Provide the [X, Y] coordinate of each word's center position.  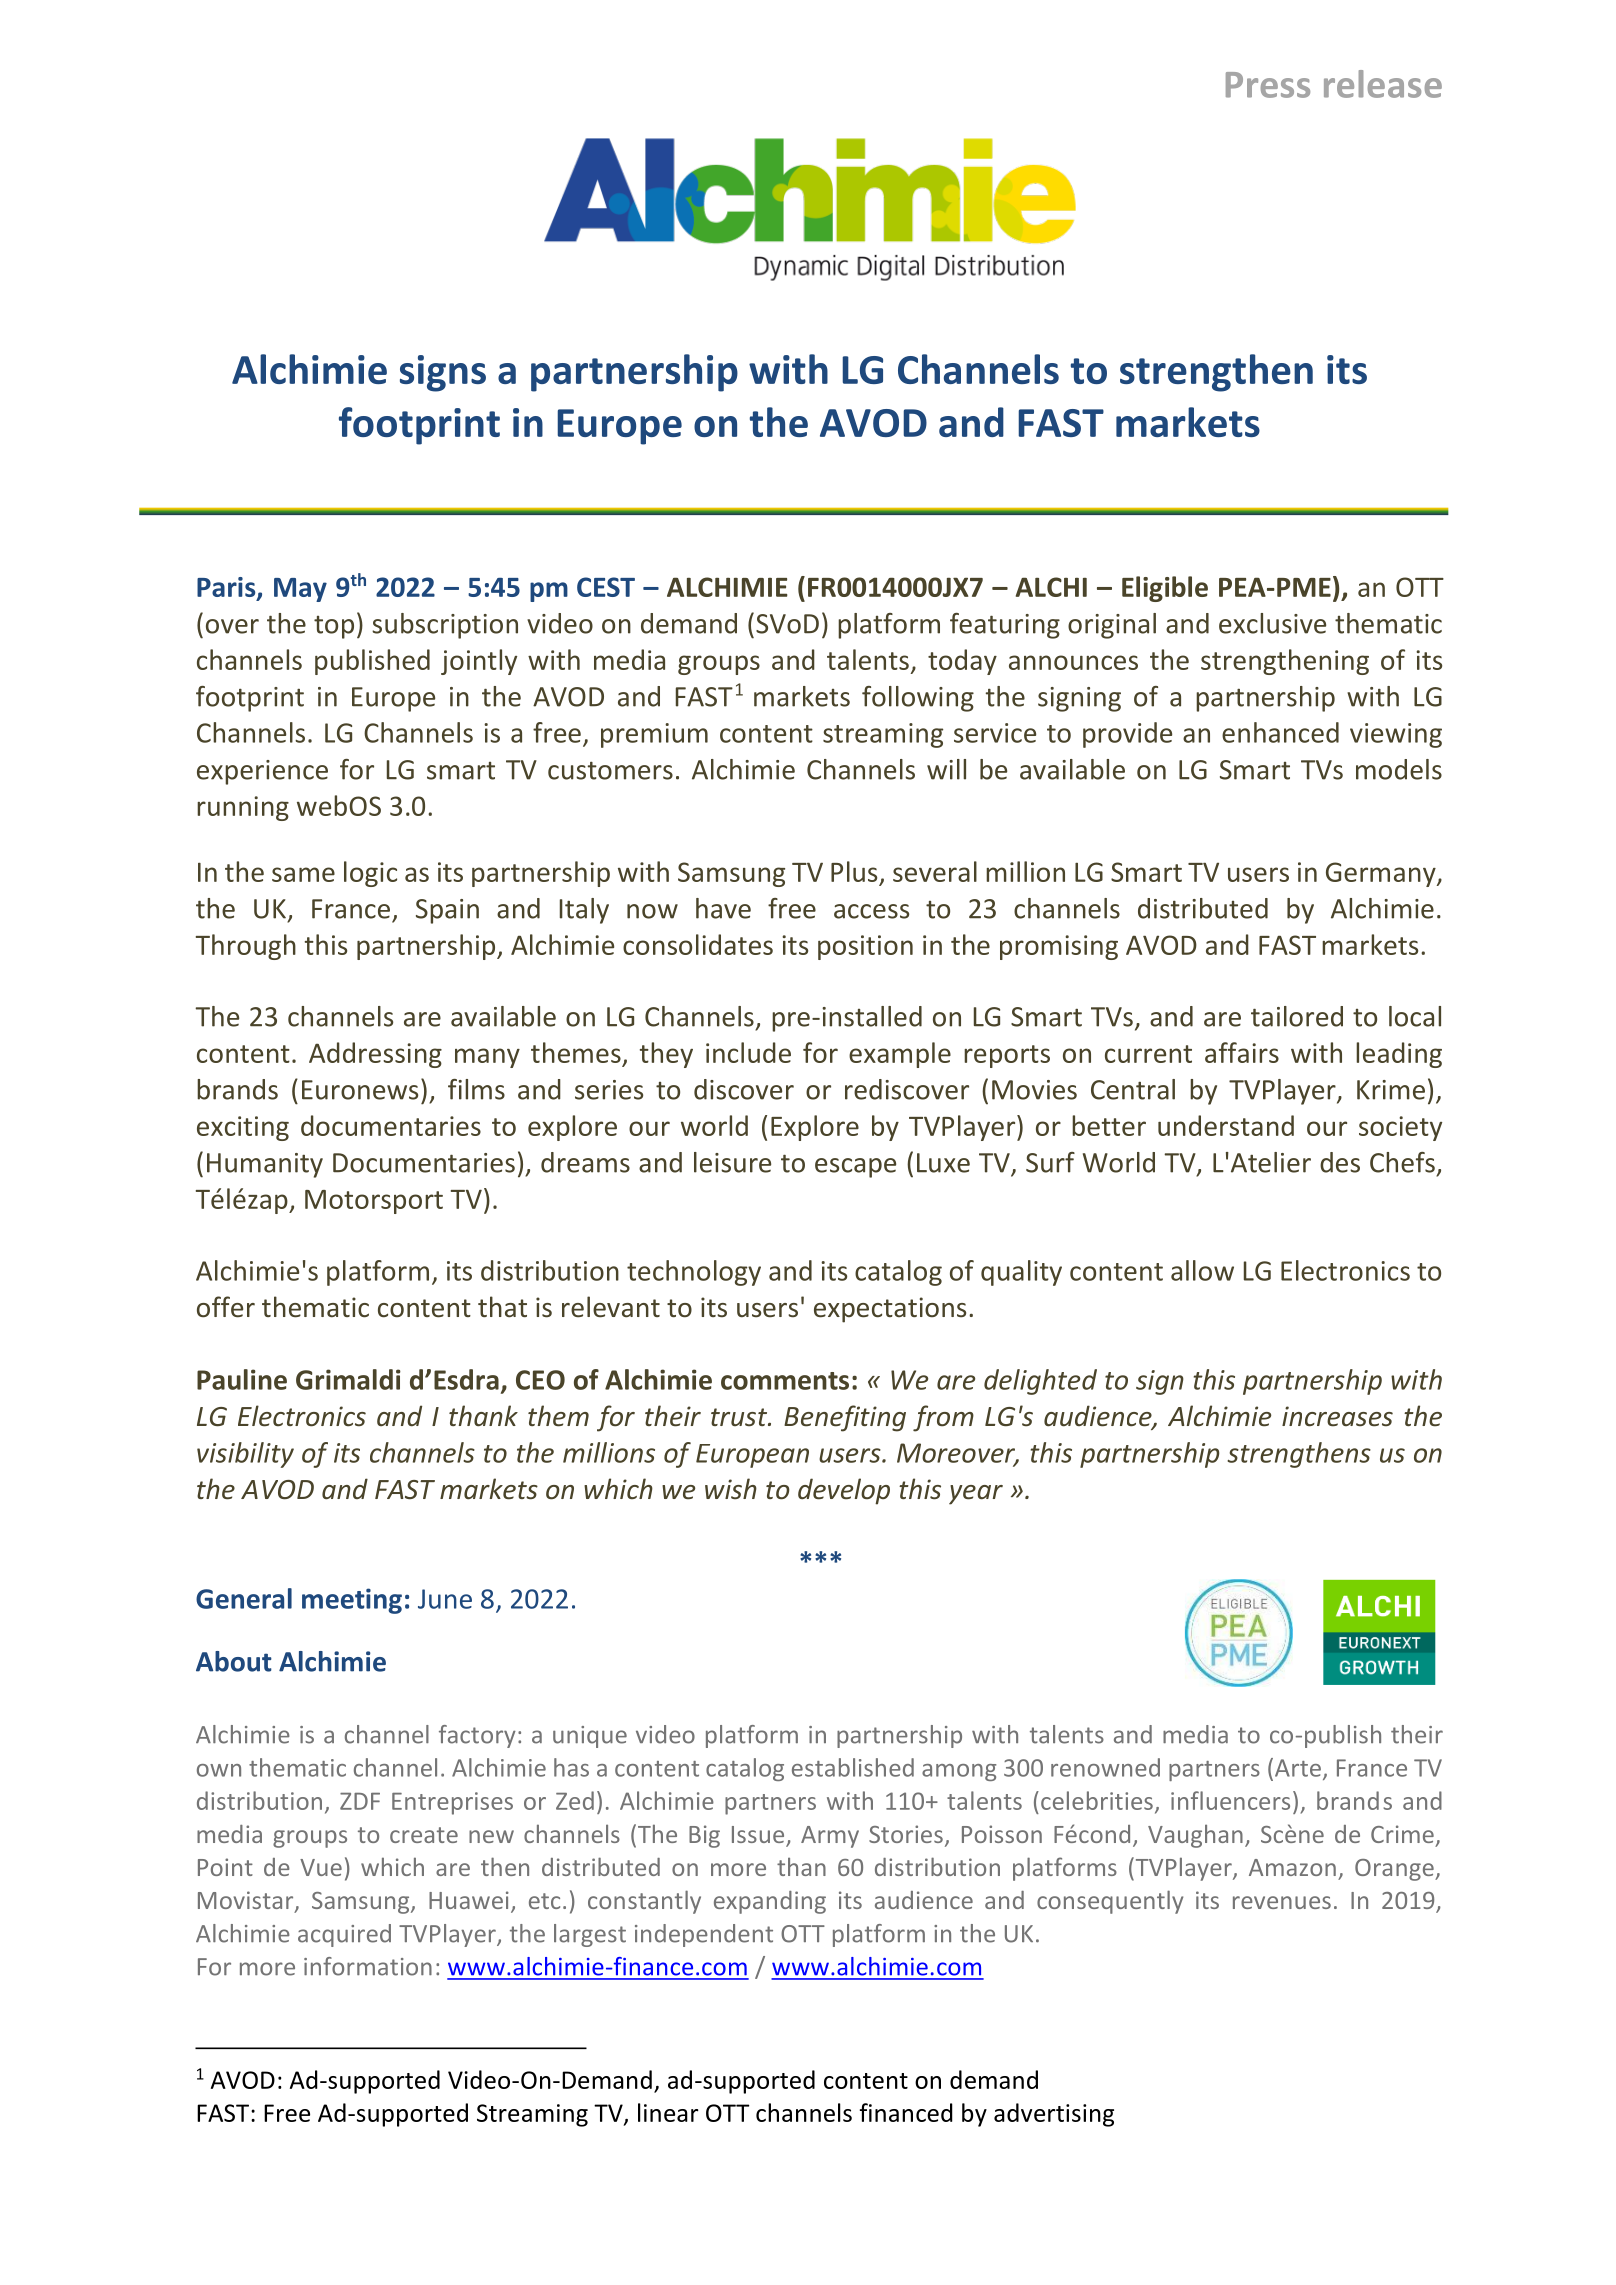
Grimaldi [348, 1379]
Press [1268, 85]
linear [668, 2112]
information [368, 1966]
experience [262, 772]
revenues [1282, 1902]
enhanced [1280, 732]
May [300, 590]
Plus [854, 871]
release [1383, 84]
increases [1337, 1416]
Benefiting [845, 1418]
